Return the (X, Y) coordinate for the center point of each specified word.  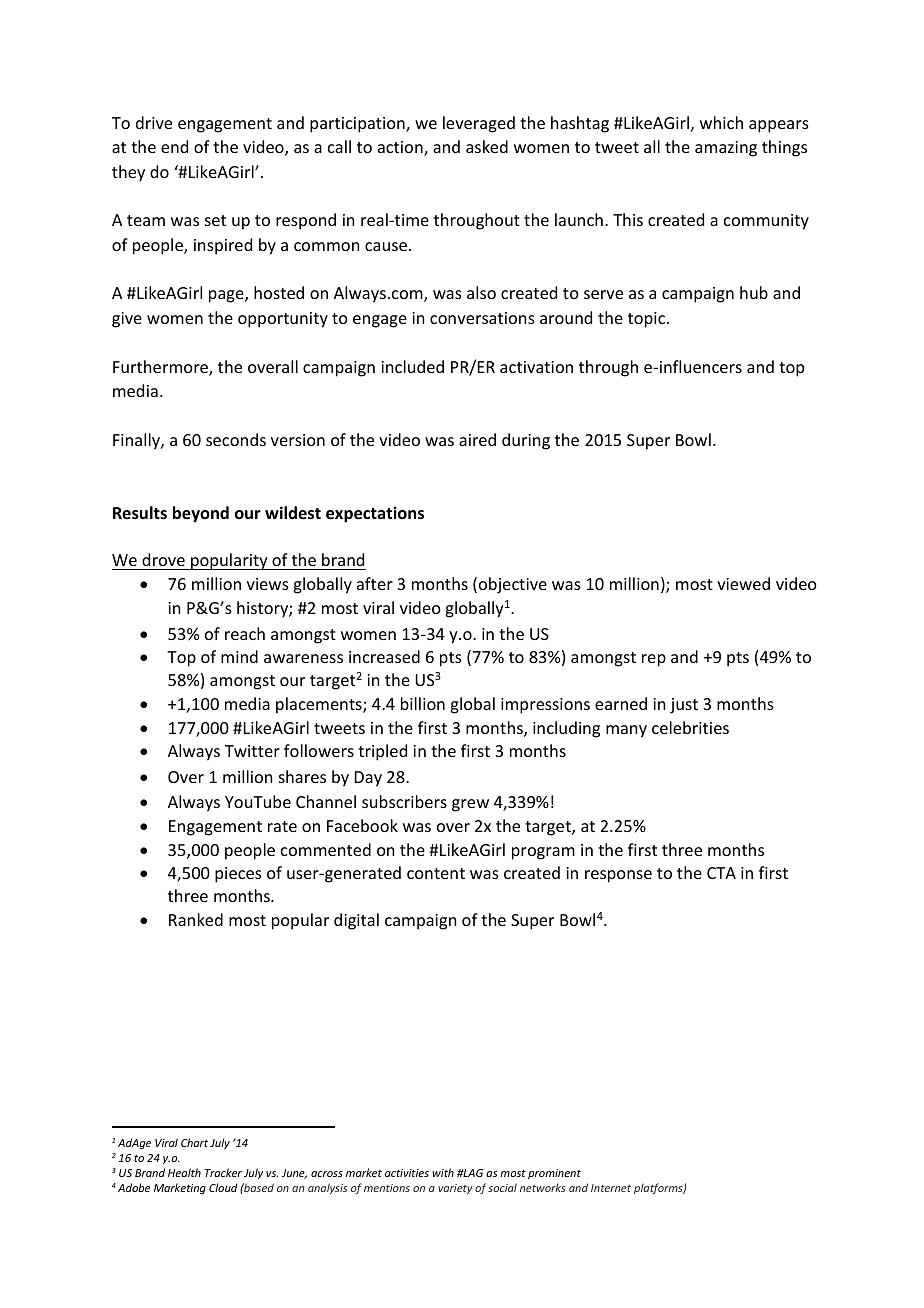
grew (470, 805)
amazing (726, 149)
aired (477, 439)
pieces (238, 875)
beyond (201, 514)
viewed (743, 583)
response (618, 876)
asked (487, 146)
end (174, 146)
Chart (194, 1142)
